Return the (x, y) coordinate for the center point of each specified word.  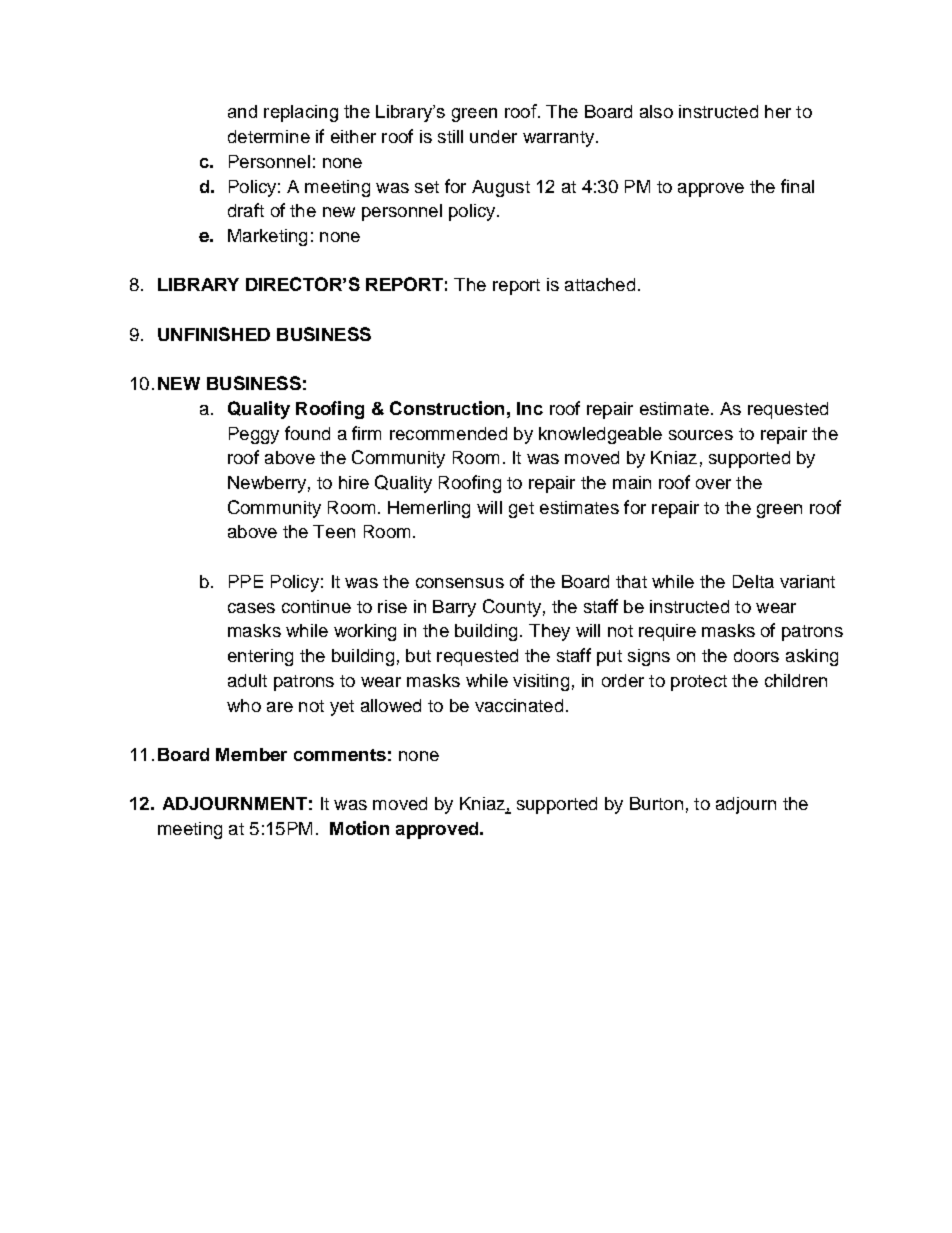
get (521, 510)
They (549, 632)
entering (260, 657)
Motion (359, 828)
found (307, 433)
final (797, 186)
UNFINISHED (214, 334)
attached (600, 284)
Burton (656, 803)
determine (269, 136)
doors (756, 655)
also (656, 111)
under (493, 136)
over (713, 484)
